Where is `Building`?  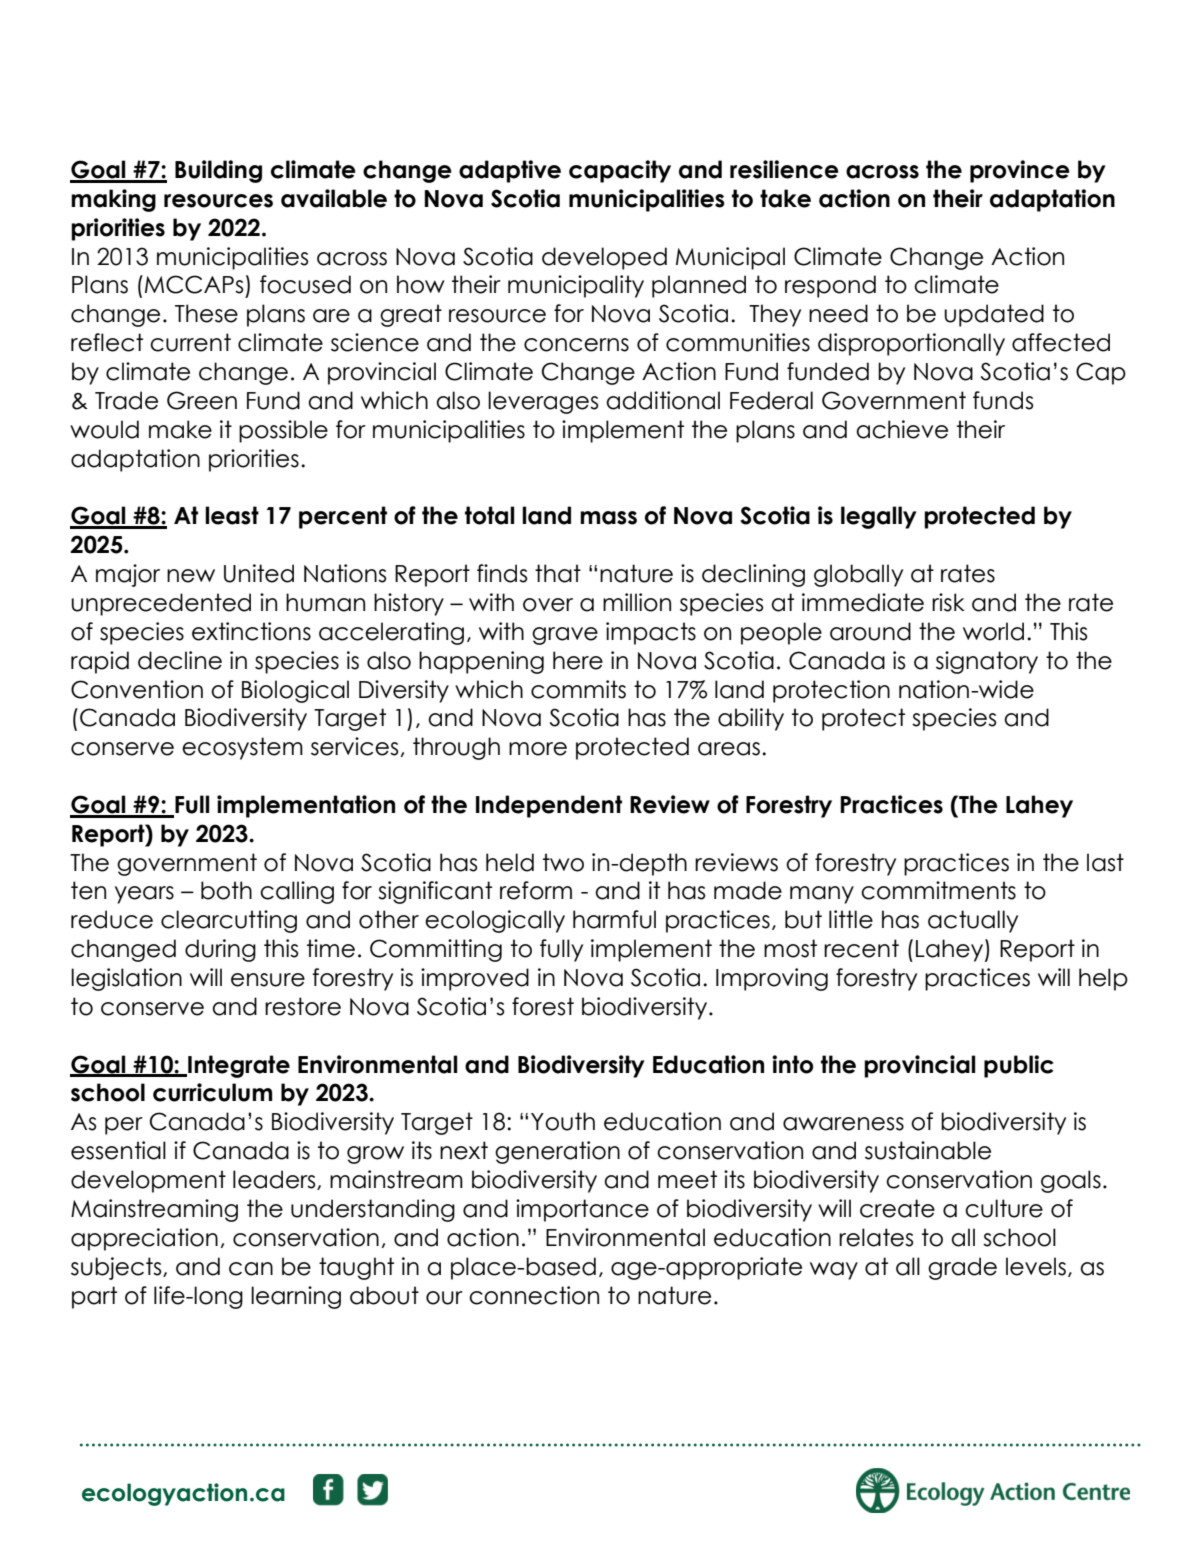
Building is located at coordinates (218, 171).
